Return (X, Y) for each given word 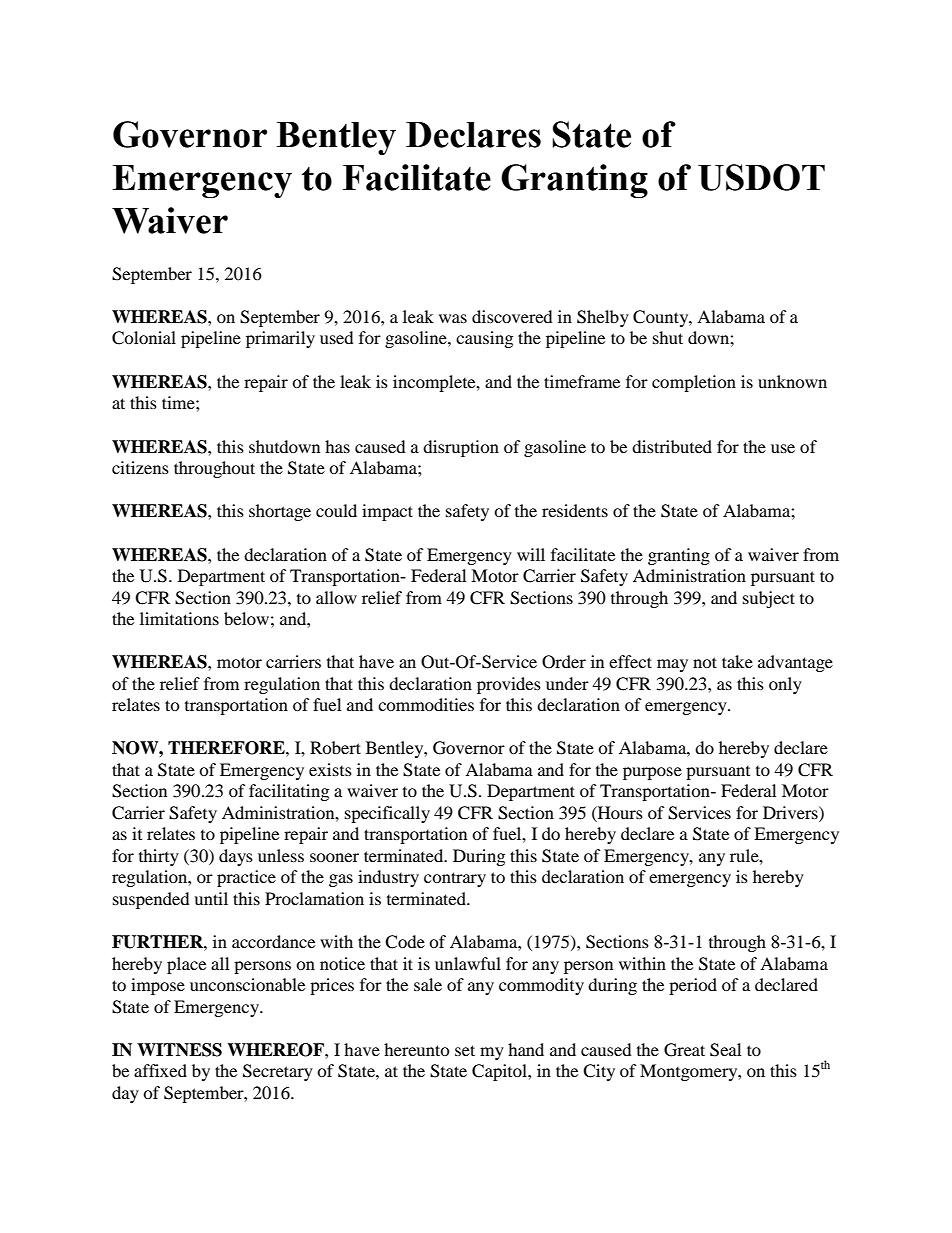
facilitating (289, 792)
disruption (461, 448)
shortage (280, 512)
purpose (652, 773)
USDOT (761, 177)
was (453, 318)
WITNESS (179, 1050)
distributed (672, 446)
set (465, 1050)
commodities (426, 704)
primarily (280, 339)
